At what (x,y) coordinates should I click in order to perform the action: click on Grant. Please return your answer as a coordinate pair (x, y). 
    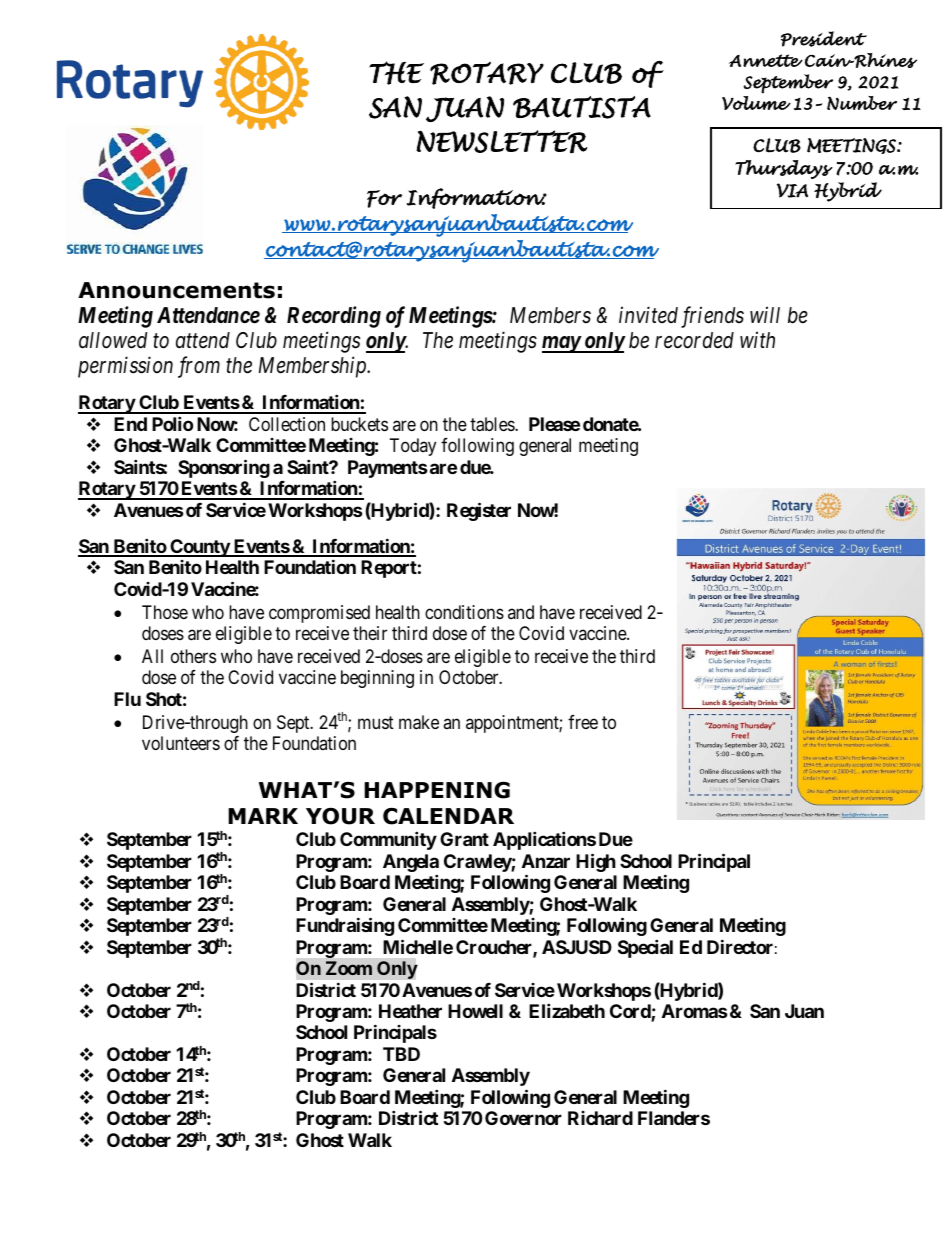
    Looking at the image, I should click on (464, 839).
